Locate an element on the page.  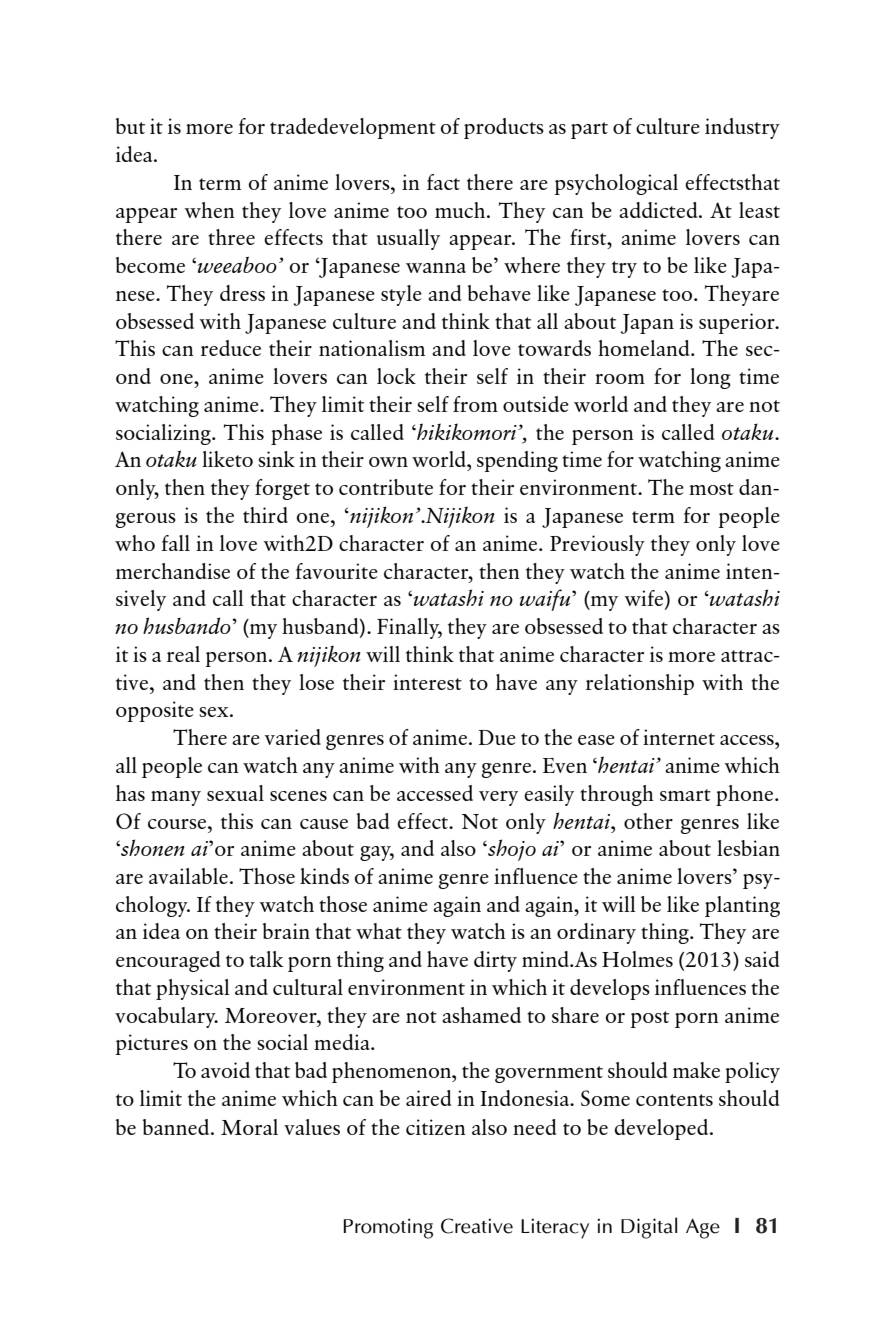
relationship is located at coordinates (640, 684).
